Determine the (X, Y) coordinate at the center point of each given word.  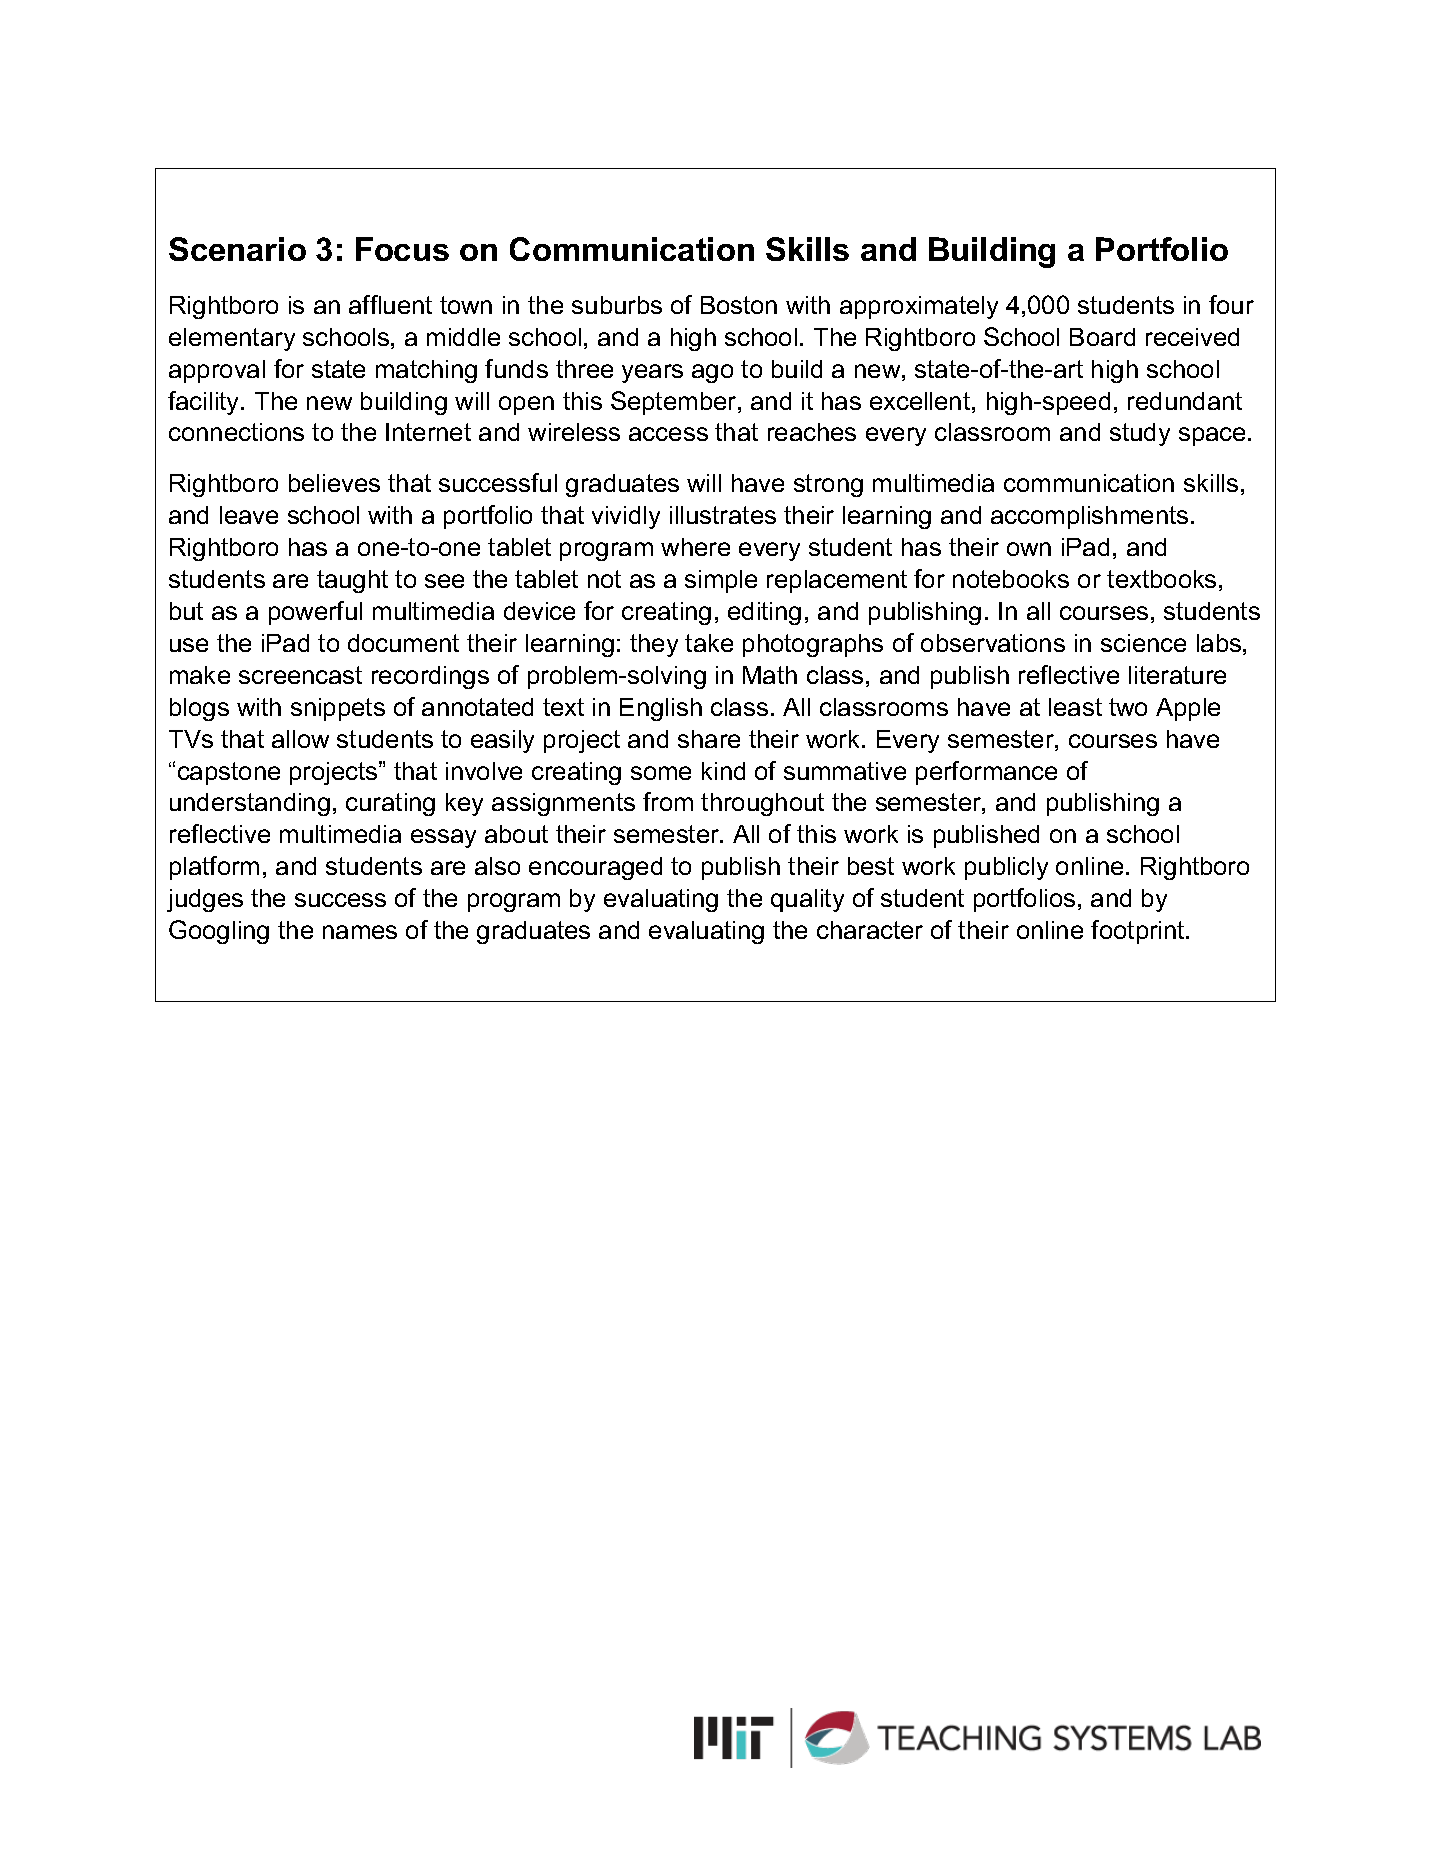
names (360, 932)
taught (352, 581)
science (1143, 643)
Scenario (237, 249)
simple (721, 581)
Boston (739, 305)
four (1231, 304)
